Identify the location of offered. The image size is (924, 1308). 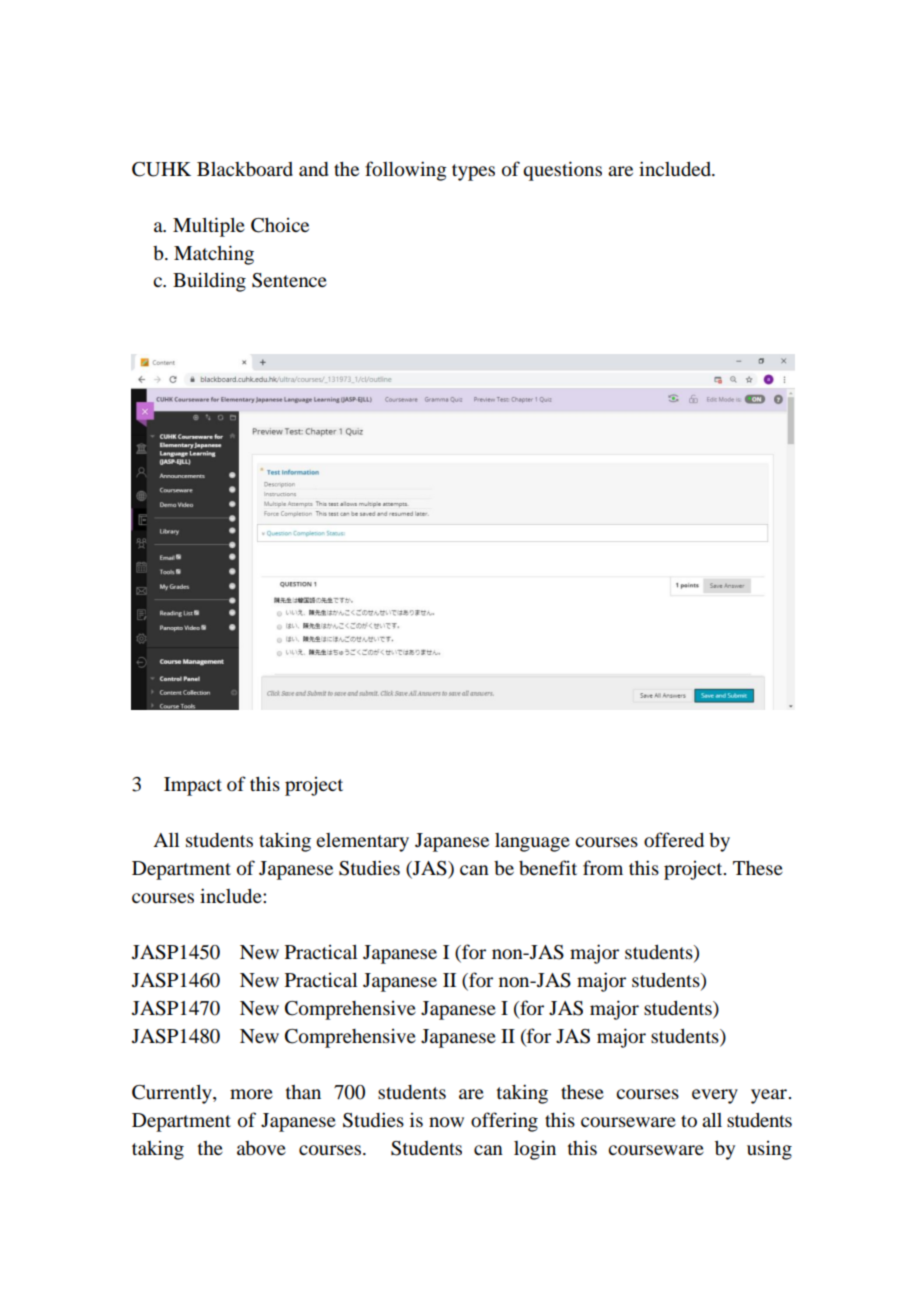
(674, 840).
